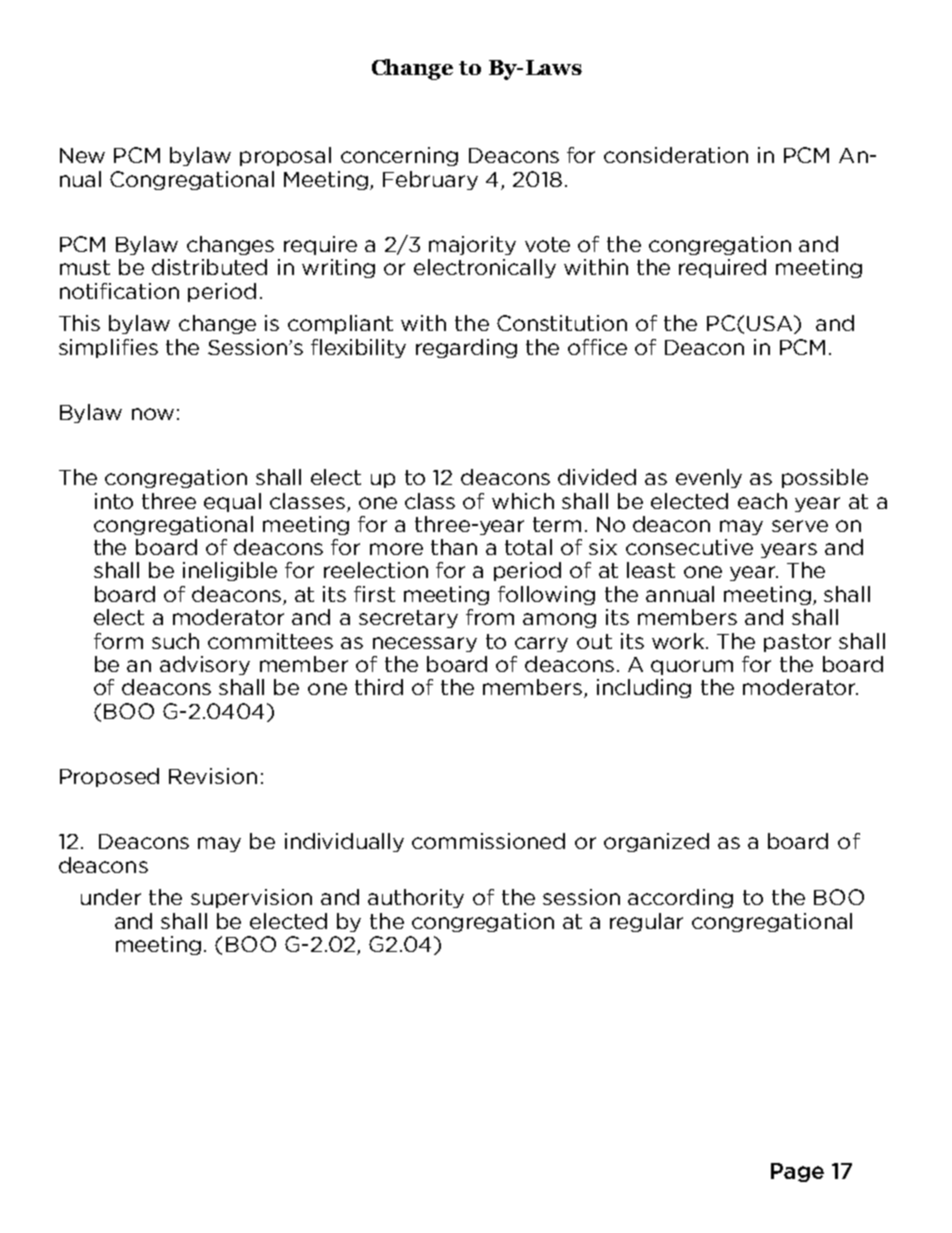  Describe the element at coordinates (597, 347) in the screenshot. I see `office` at that location.
